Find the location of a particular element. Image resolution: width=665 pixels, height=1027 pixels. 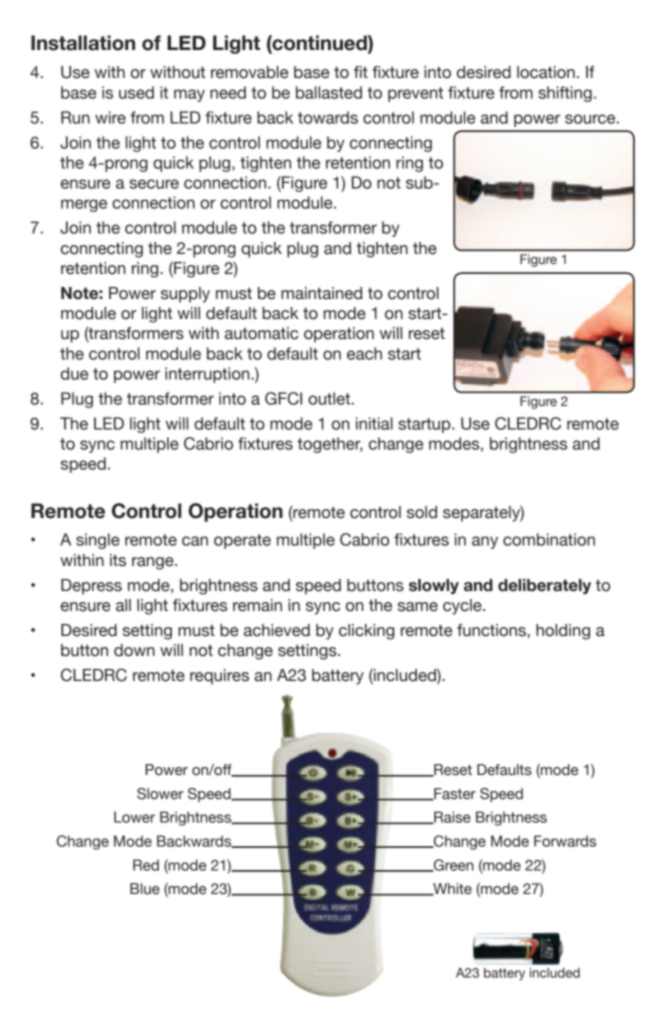

location is located at coordinates (546, 72).
